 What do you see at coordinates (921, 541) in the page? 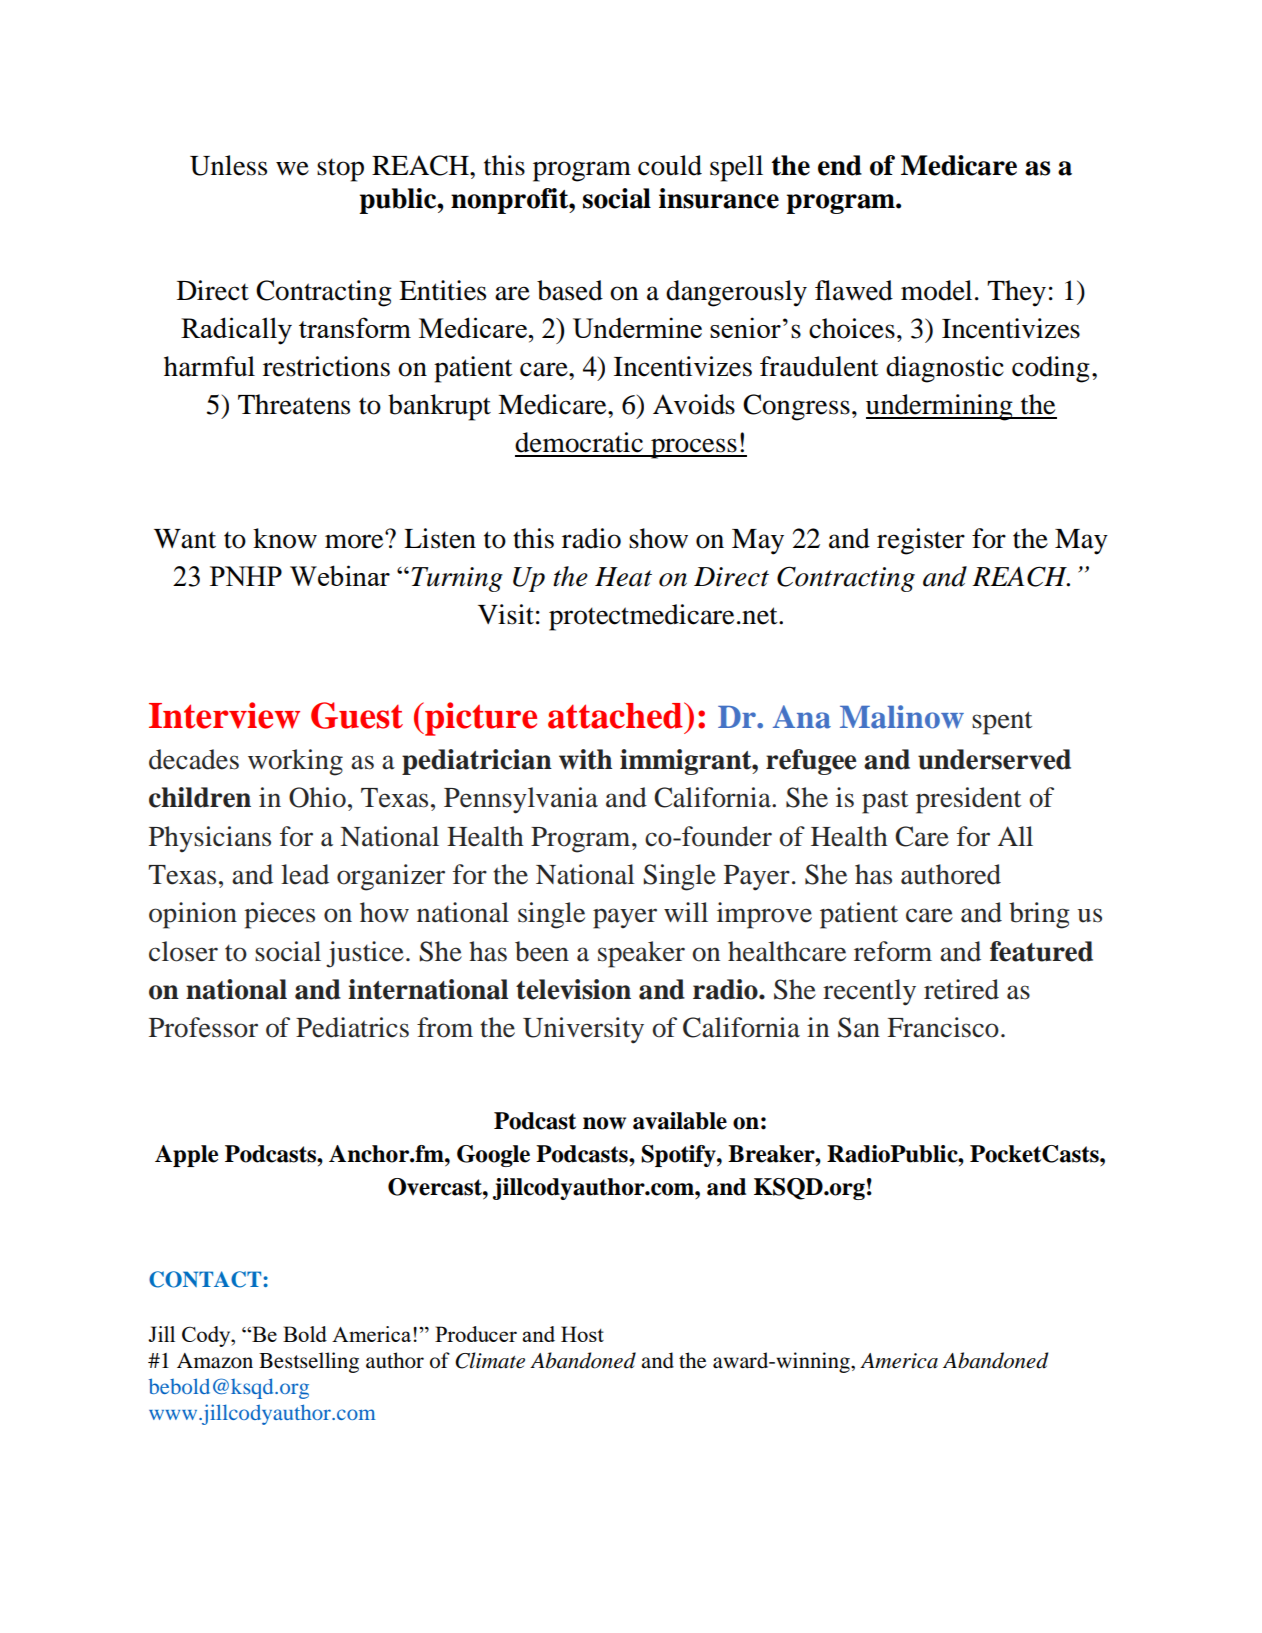
I see `register` at bounding box center [921, 541].
